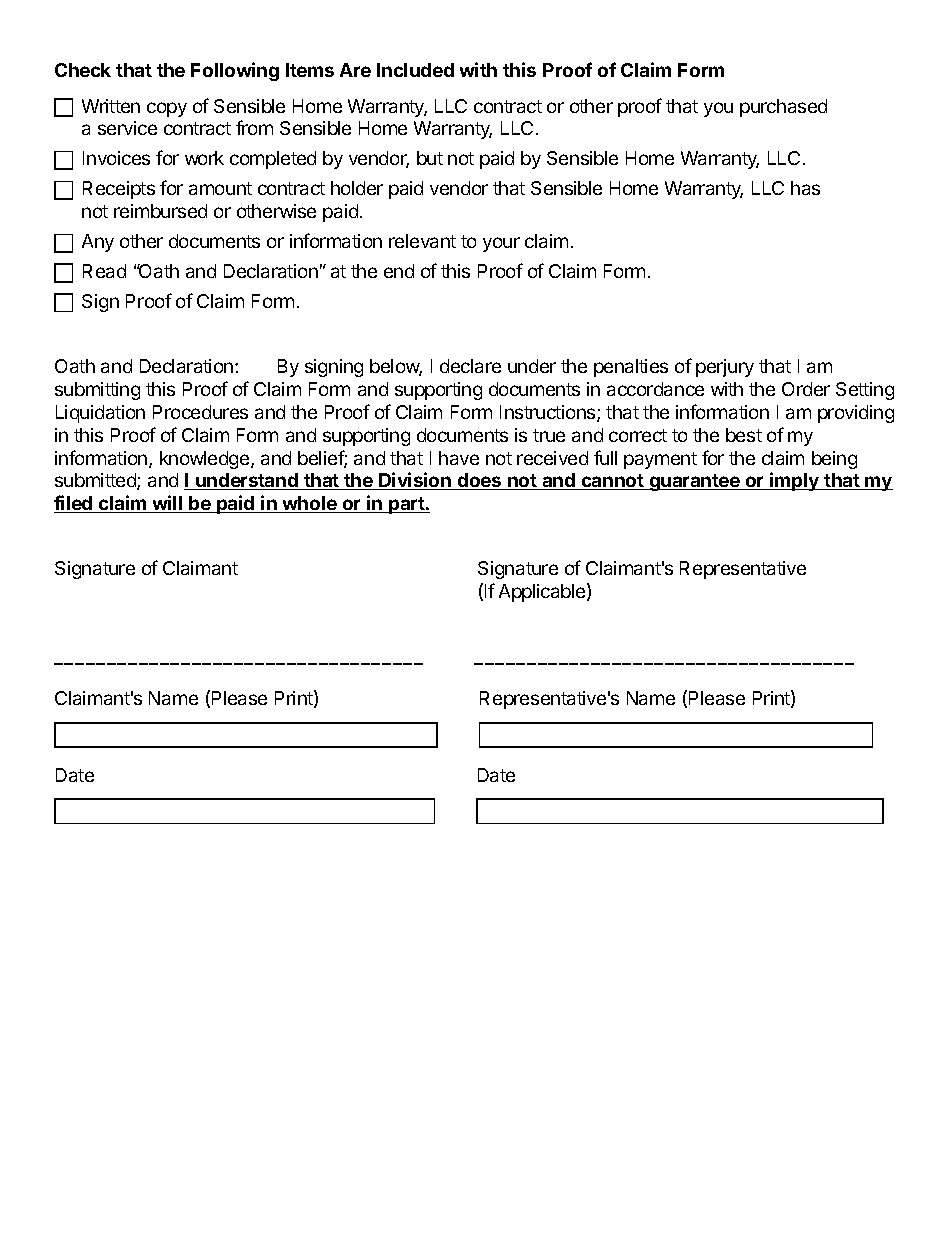  I want to click on purchased, so click(783, 108).
